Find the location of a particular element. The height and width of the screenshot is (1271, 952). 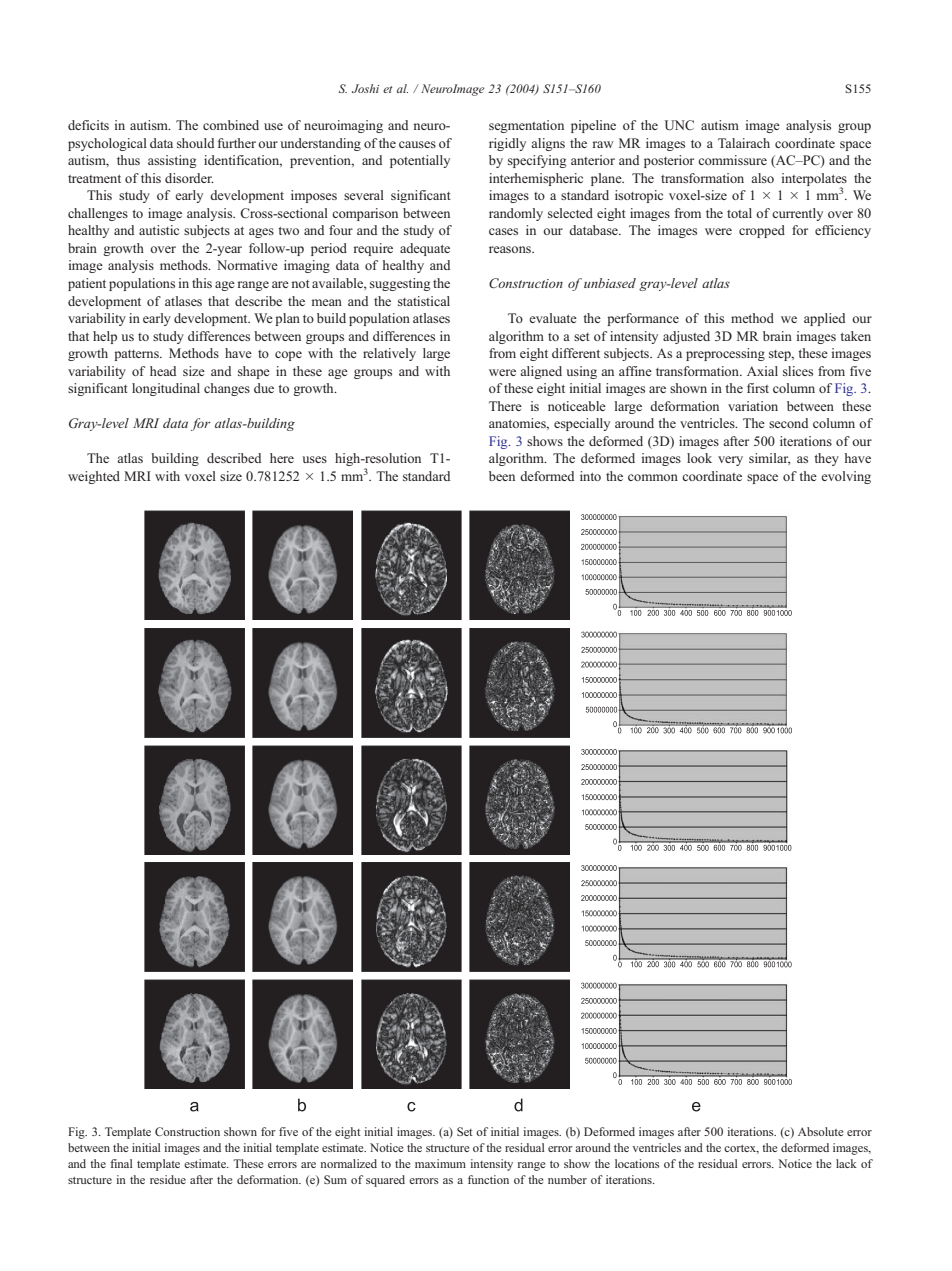

final is located at coordinates (121, 1163).
